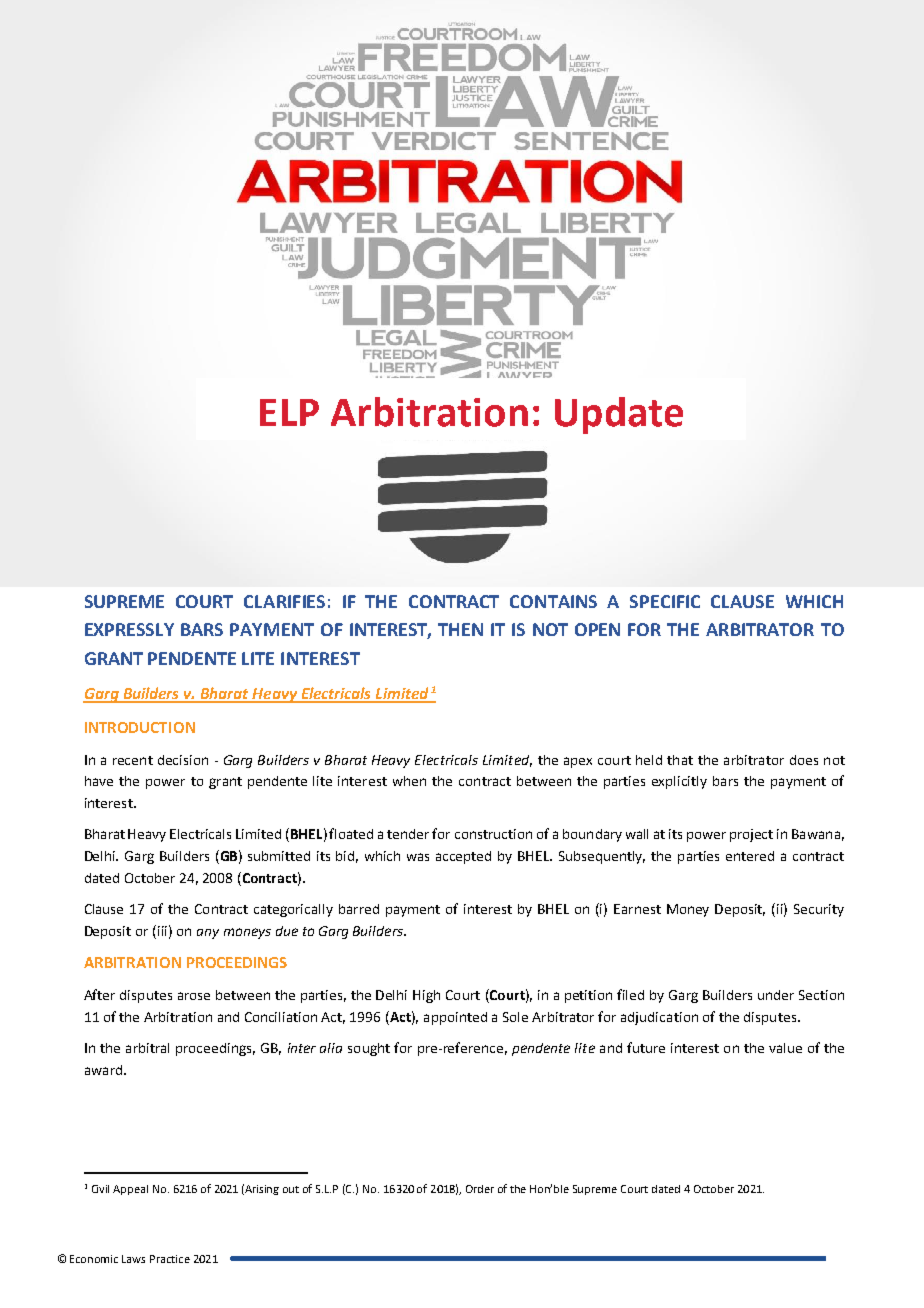  I want to click on Practice, so click(170, 1259).
